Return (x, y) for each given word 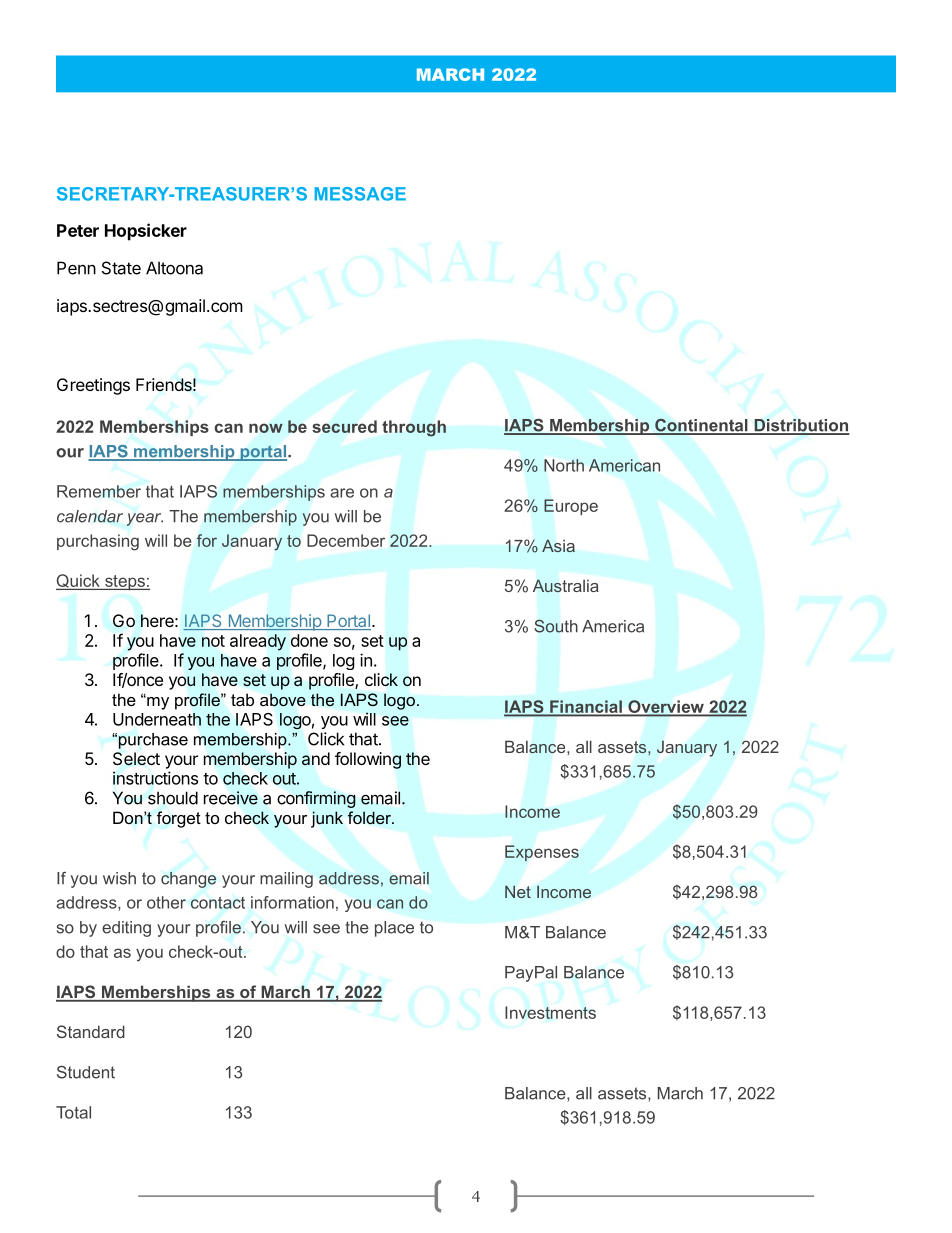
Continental (701, 426)
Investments (550, 1012)
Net (518, 891)
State (121, 268)
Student (86, 1072)
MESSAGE (360, 194)
